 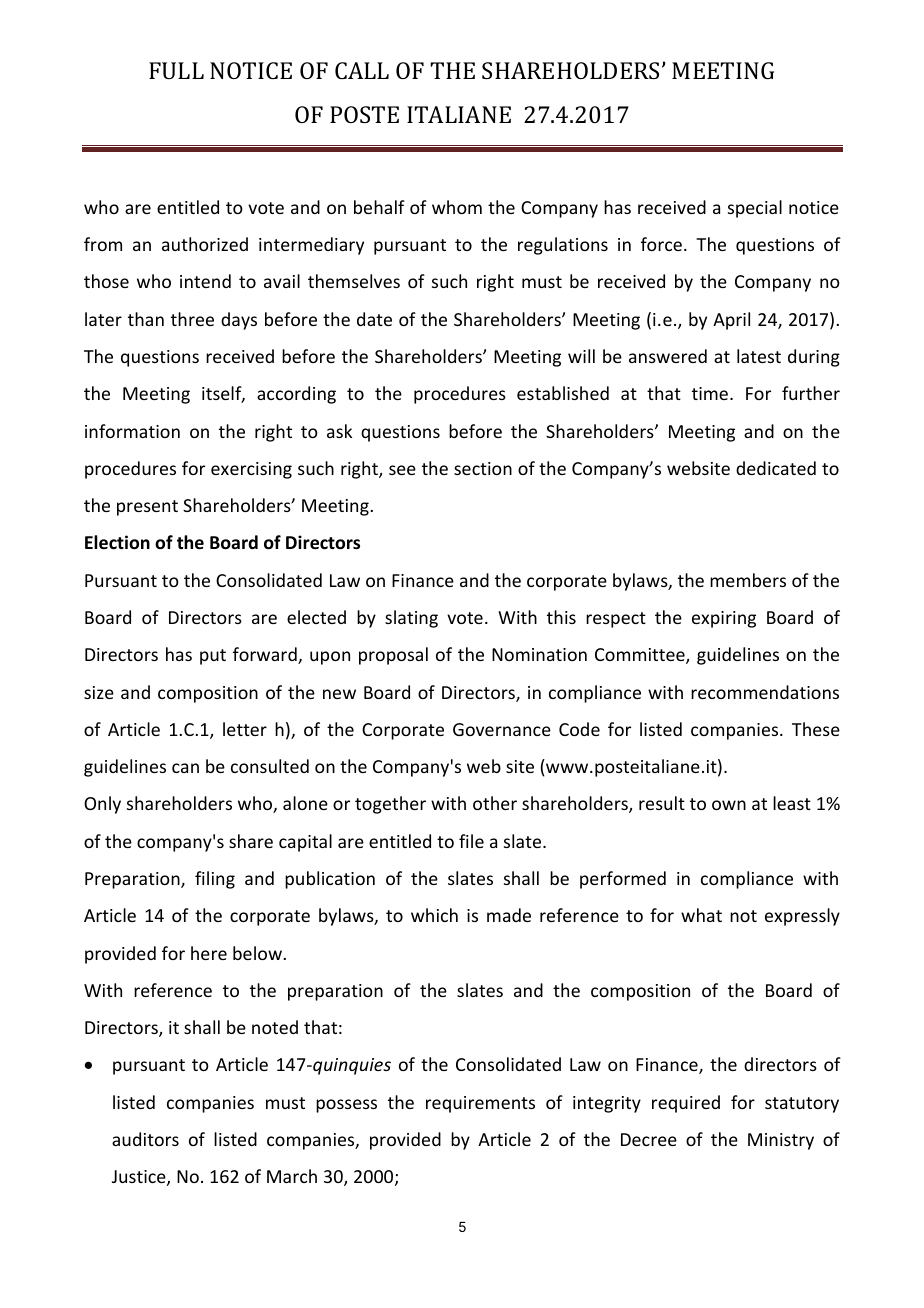 What do you see at coordinates (755, 209) in the image?
I see `special` at bounding box center [755, 209].
